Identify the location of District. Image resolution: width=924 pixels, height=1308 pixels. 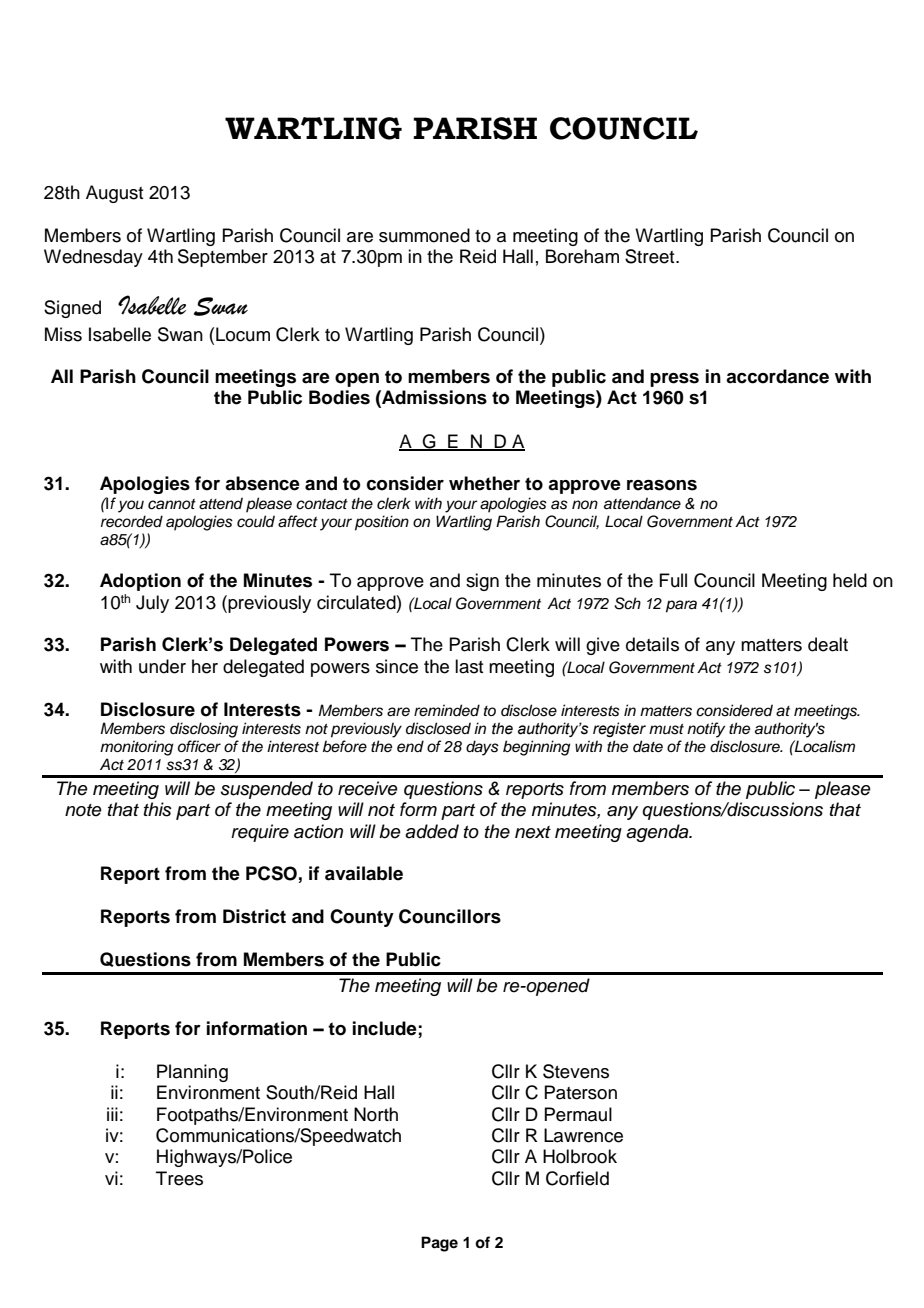
(254, 916).
